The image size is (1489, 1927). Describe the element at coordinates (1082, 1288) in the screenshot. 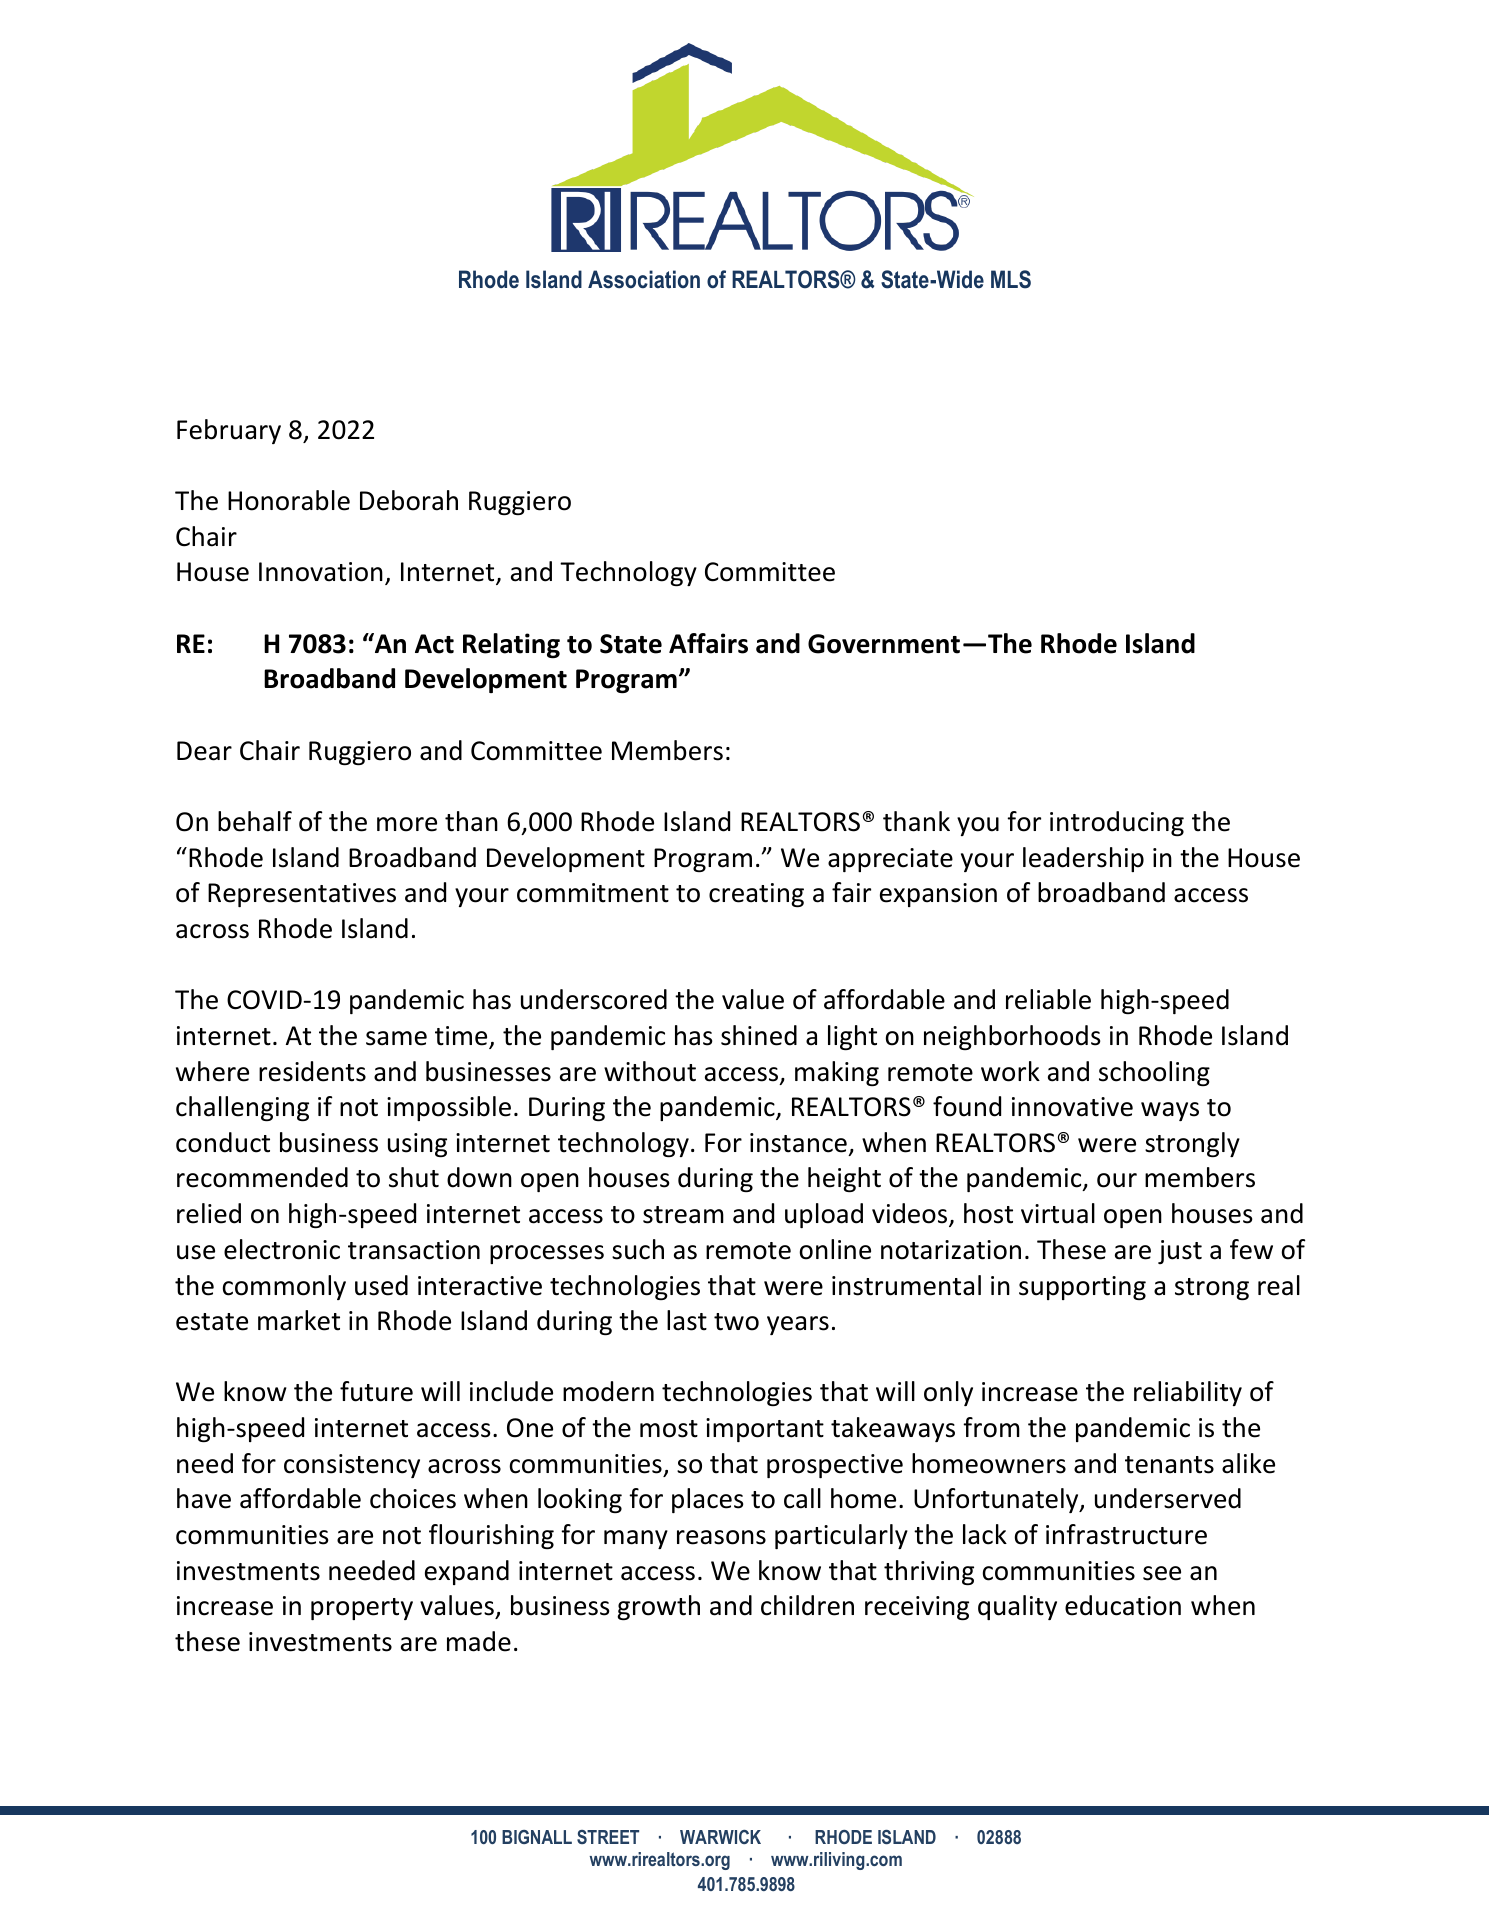

I see `supporting` at that location.
